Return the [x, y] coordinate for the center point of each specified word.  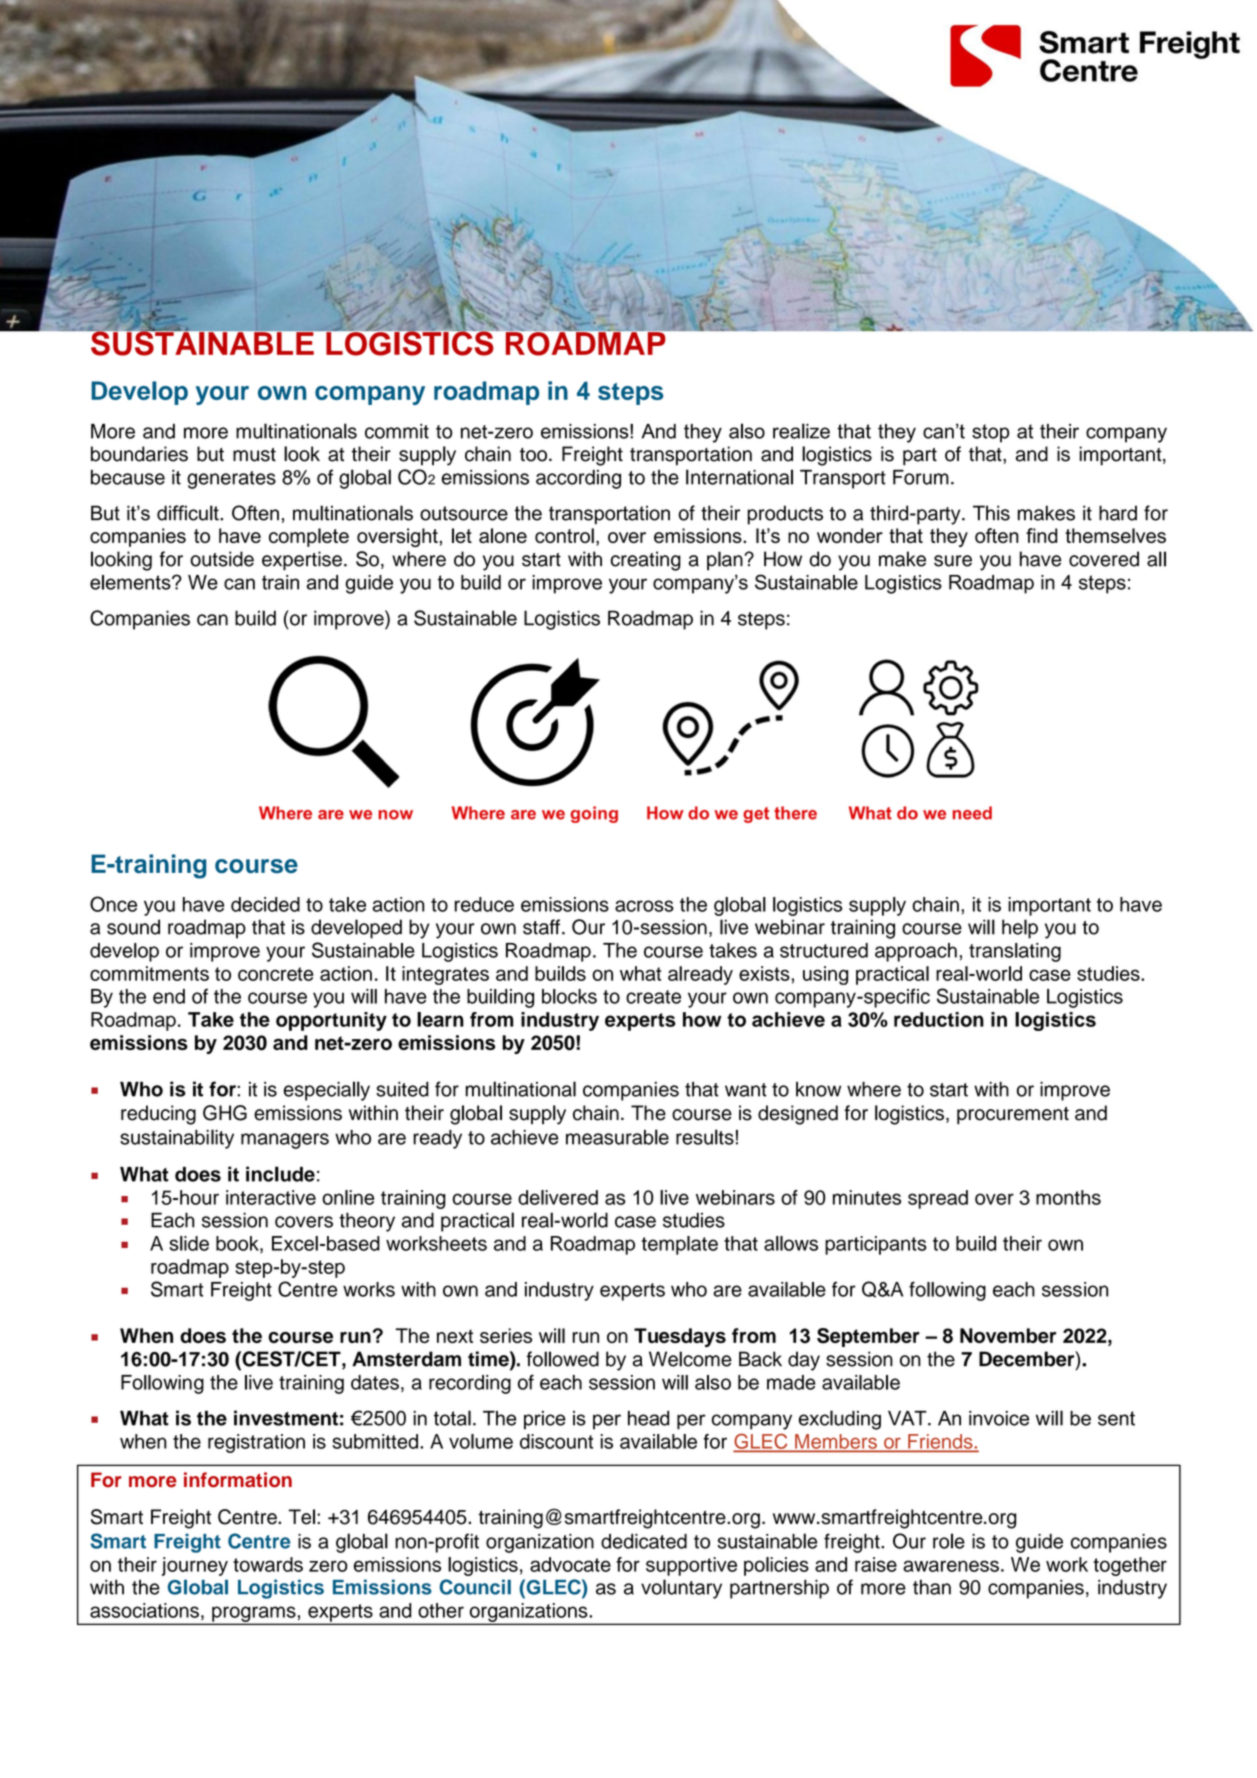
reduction [939, 1019]
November [1008, 1335]
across [644, 906]
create [653, 997]
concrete [276, 974]
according [578, 479]
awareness [951, 1566]
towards [268, 1564]
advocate [570, 1564]
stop [990, 433]
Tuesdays [680, 1337]
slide [189, 1243]
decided [265, 904]
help [1020, 929]
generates [231, 480]
